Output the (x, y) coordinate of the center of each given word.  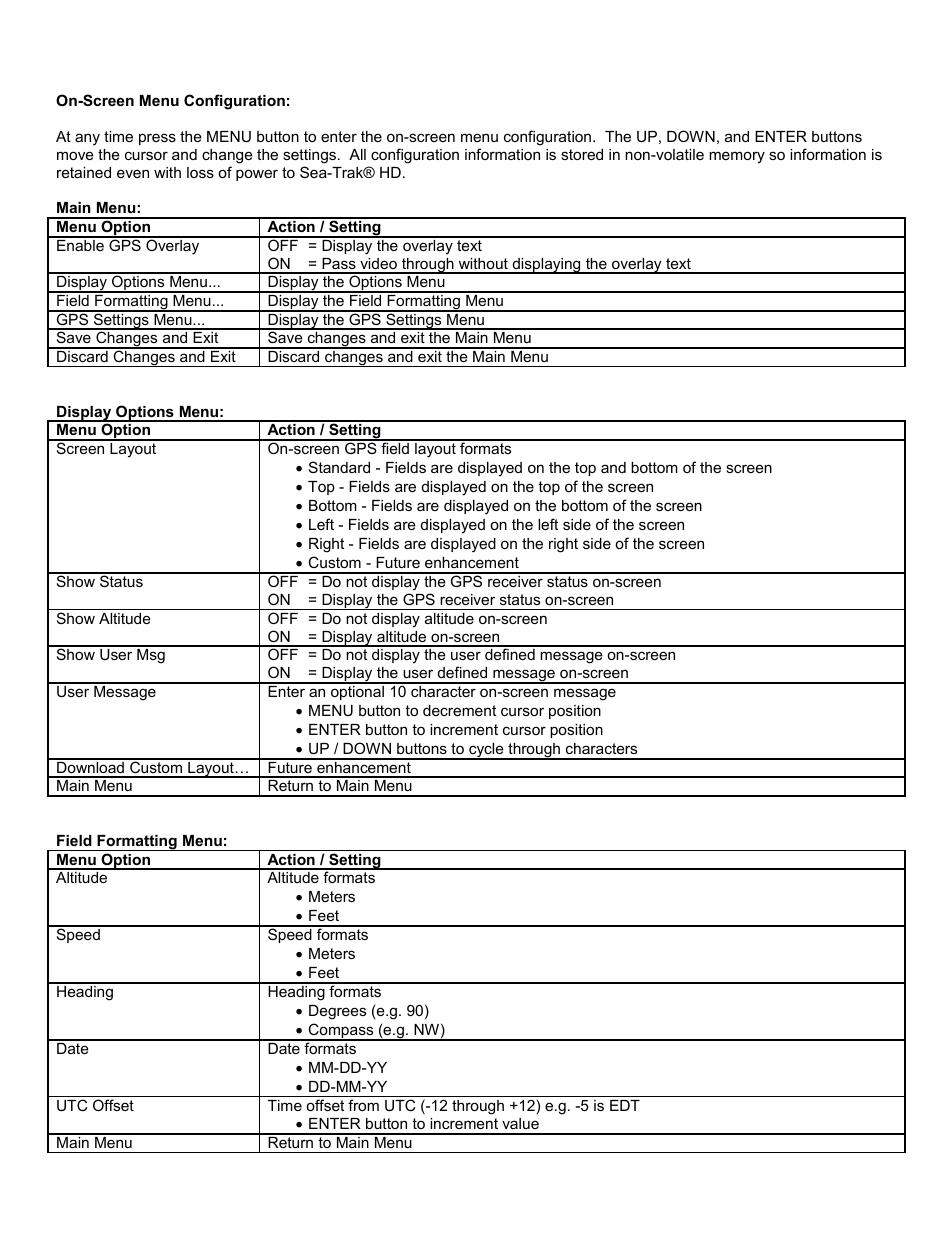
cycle (486, 751)
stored (582, 154)
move (75, 155)
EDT (625, 1105)
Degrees (337, 1012)
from (363, 1105)
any (87, 139)
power (257, 175)
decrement (459, 710)
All (357, 154)
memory (737, 157)
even (133, 173)
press (157, 139)
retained (84, 172)
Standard (339, 467)
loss (200, 172)
